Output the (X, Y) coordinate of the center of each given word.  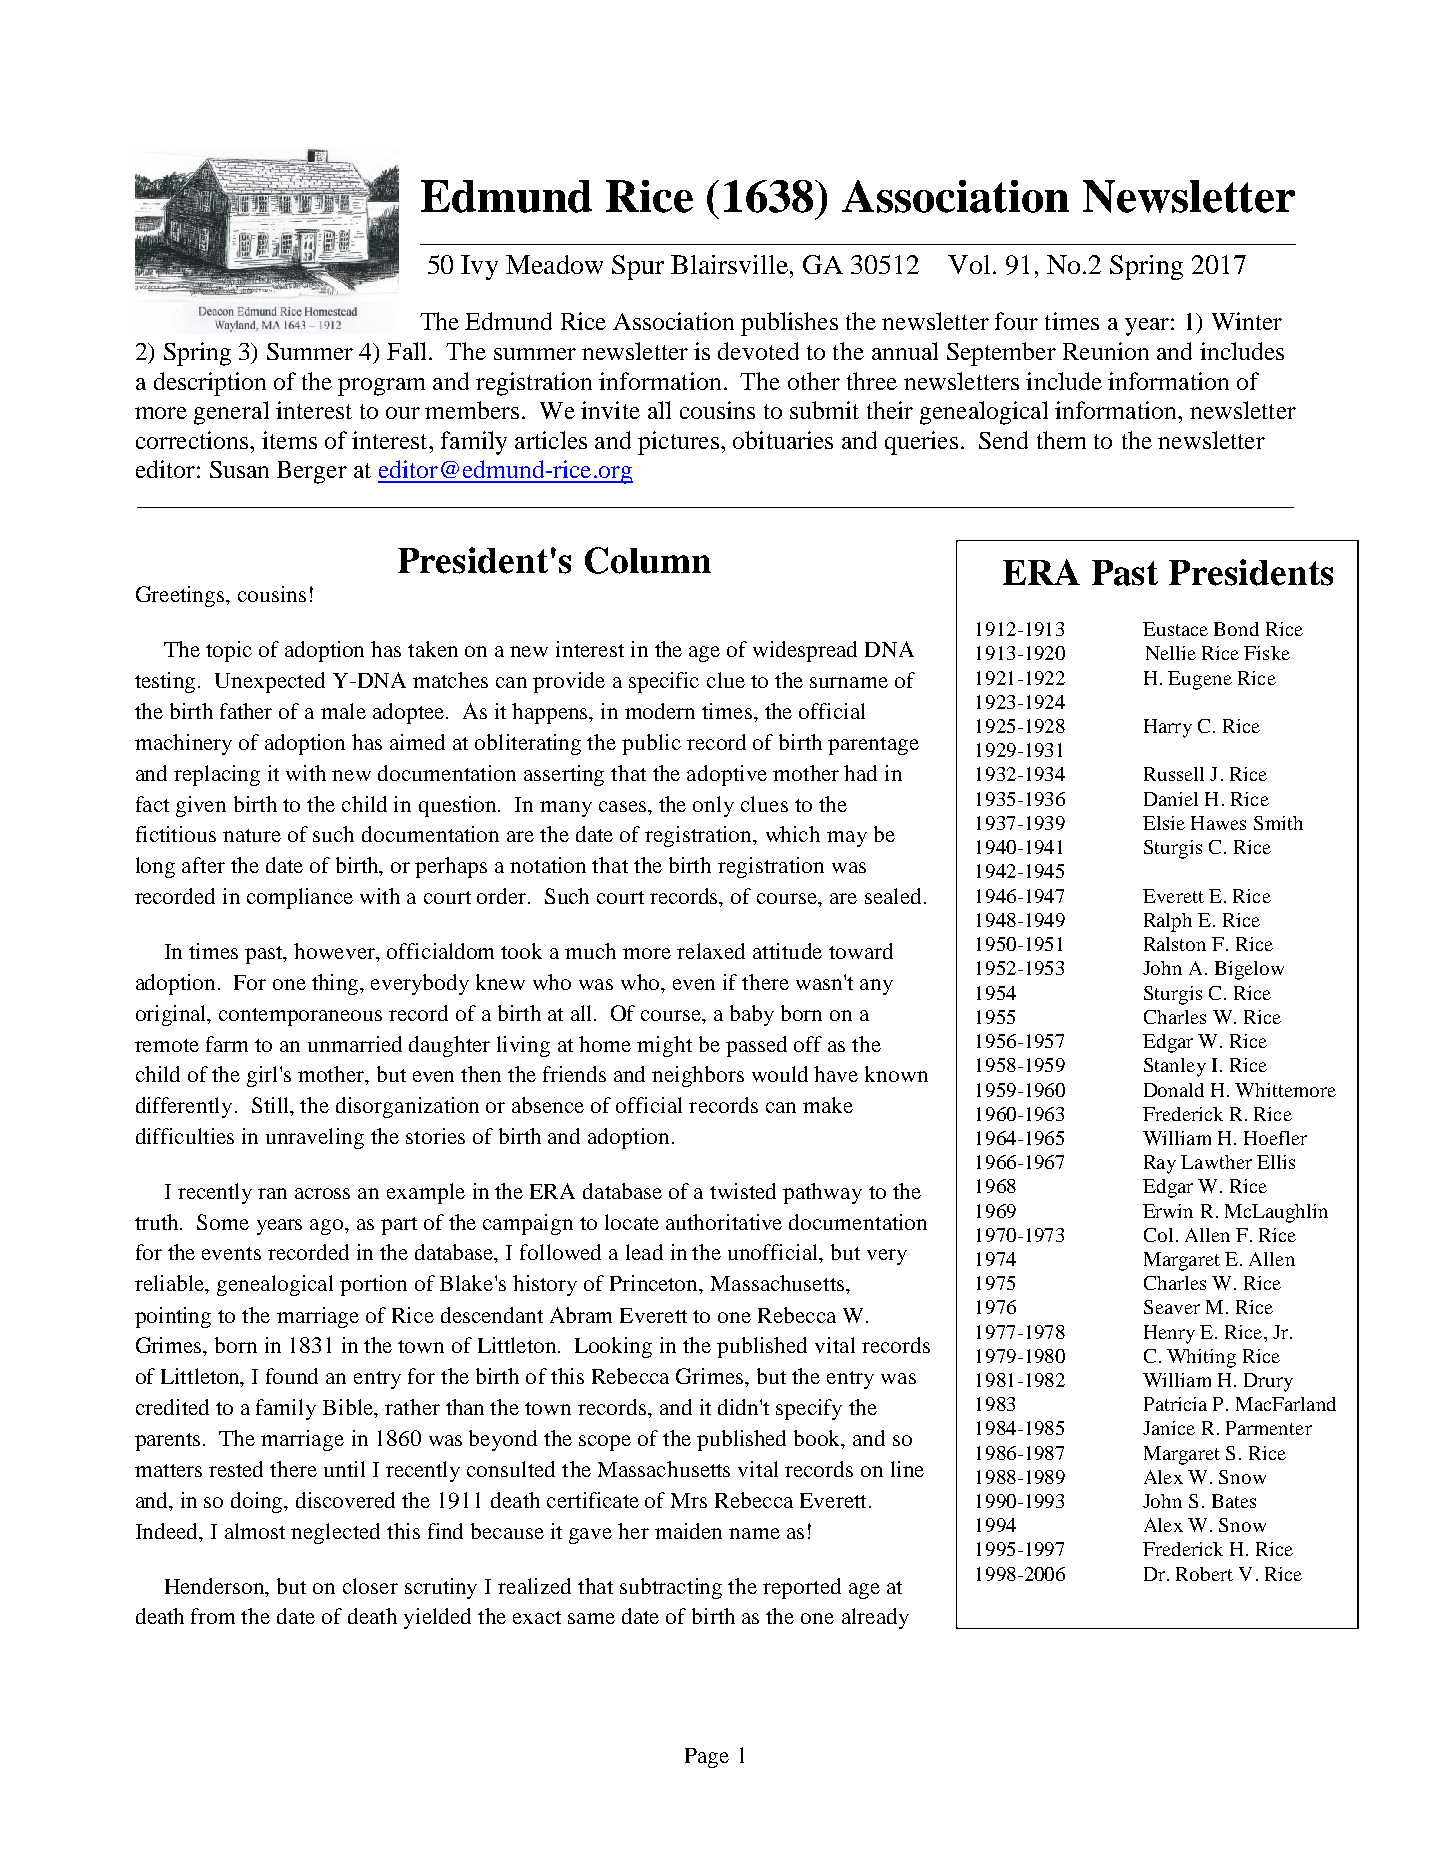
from (213, 1616)
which (793, 834)
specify (809, 1409)
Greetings (181, 596)
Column (648, 560)
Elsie (1164, 823)
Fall (406, 351)
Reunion (1106, 351)
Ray (1160, 1164)
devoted (758, 351)
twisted (743, 1191)
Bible (349, 1407)
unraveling (315, 1138)
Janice (1169, 1428)
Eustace (1175, 629)
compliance (300, 898)
